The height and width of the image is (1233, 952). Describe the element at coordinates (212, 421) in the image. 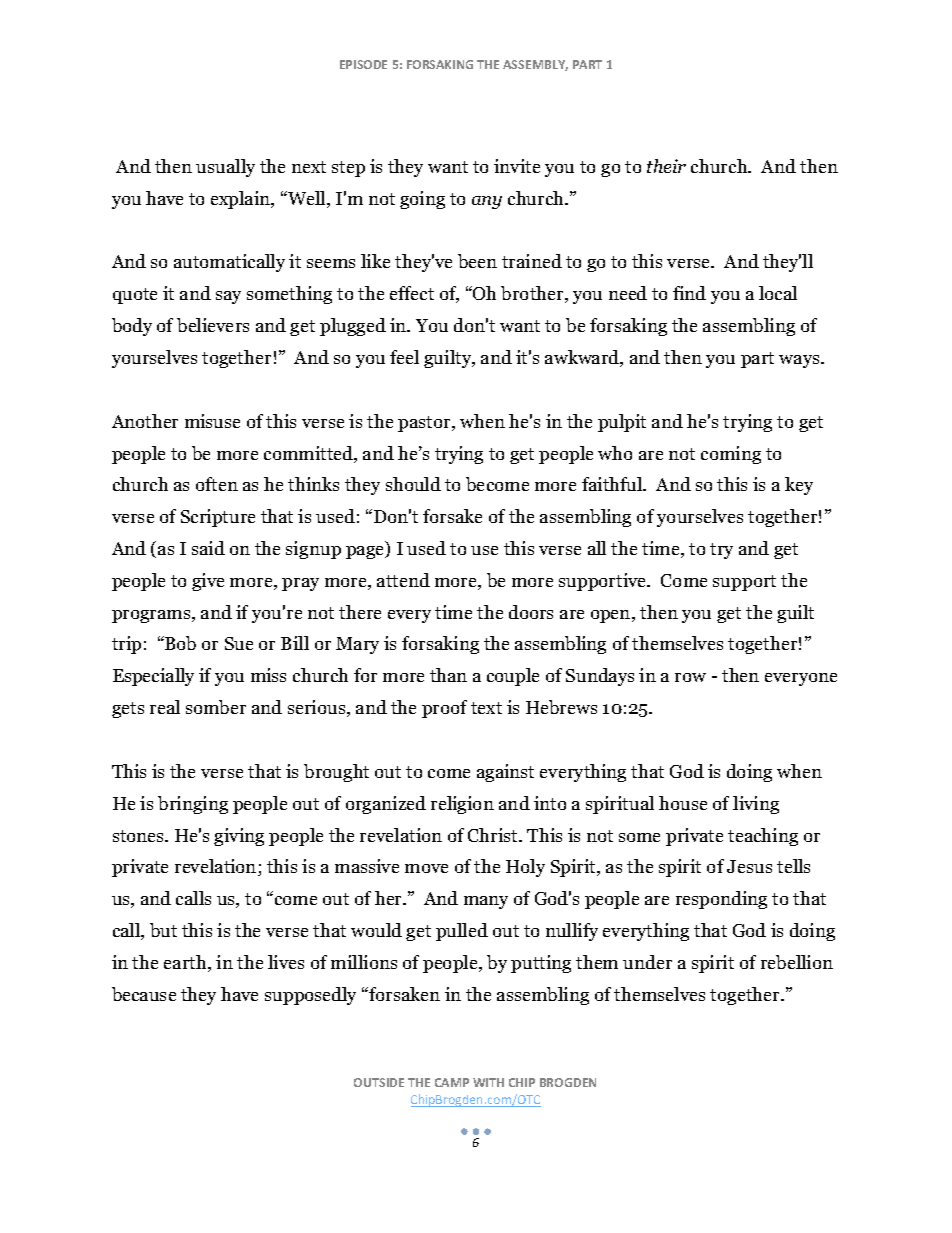

I see `misuse` at that location.
